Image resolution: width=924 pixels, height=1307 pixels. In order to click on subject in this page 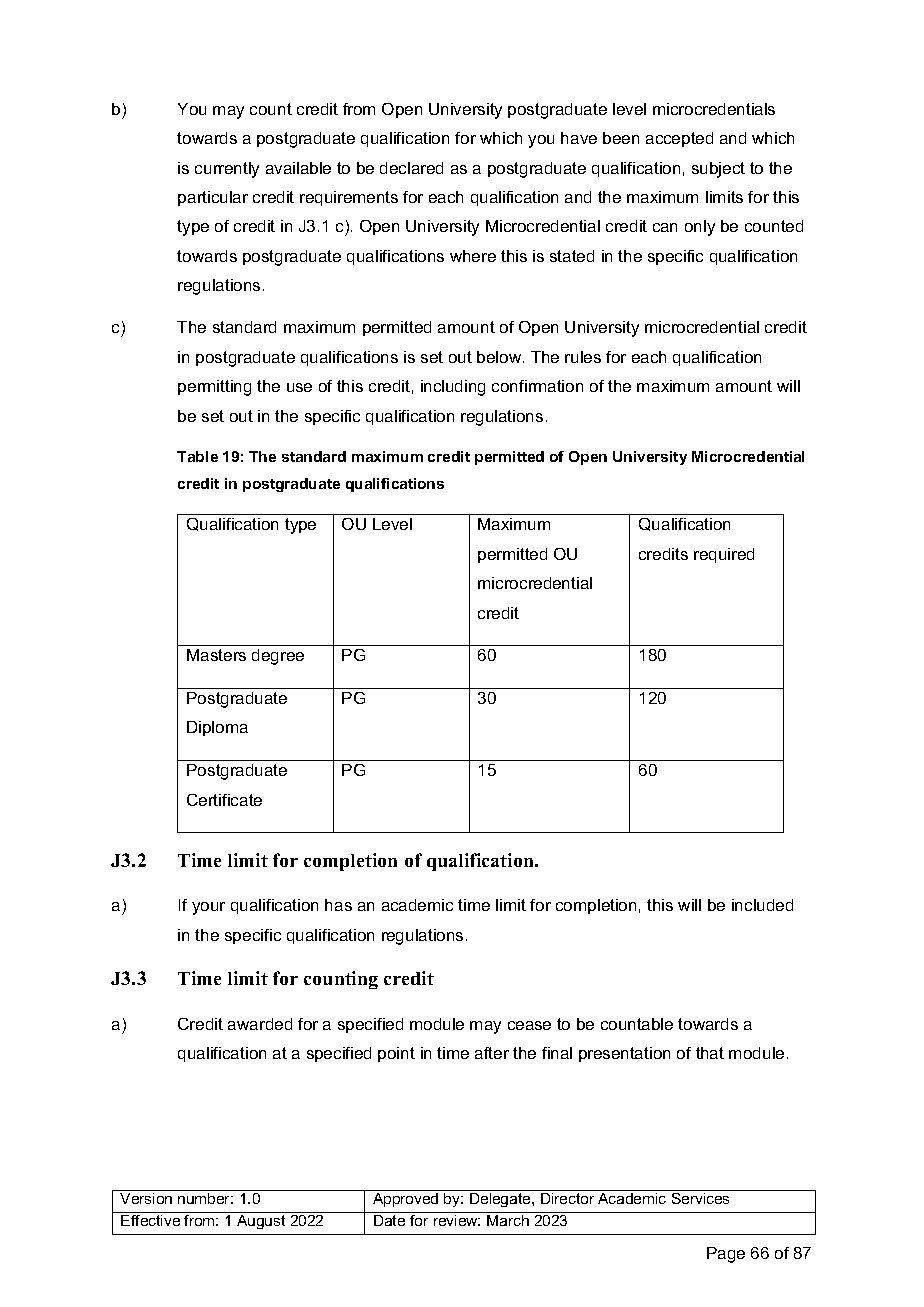, I will do `click(718, 170)`.
